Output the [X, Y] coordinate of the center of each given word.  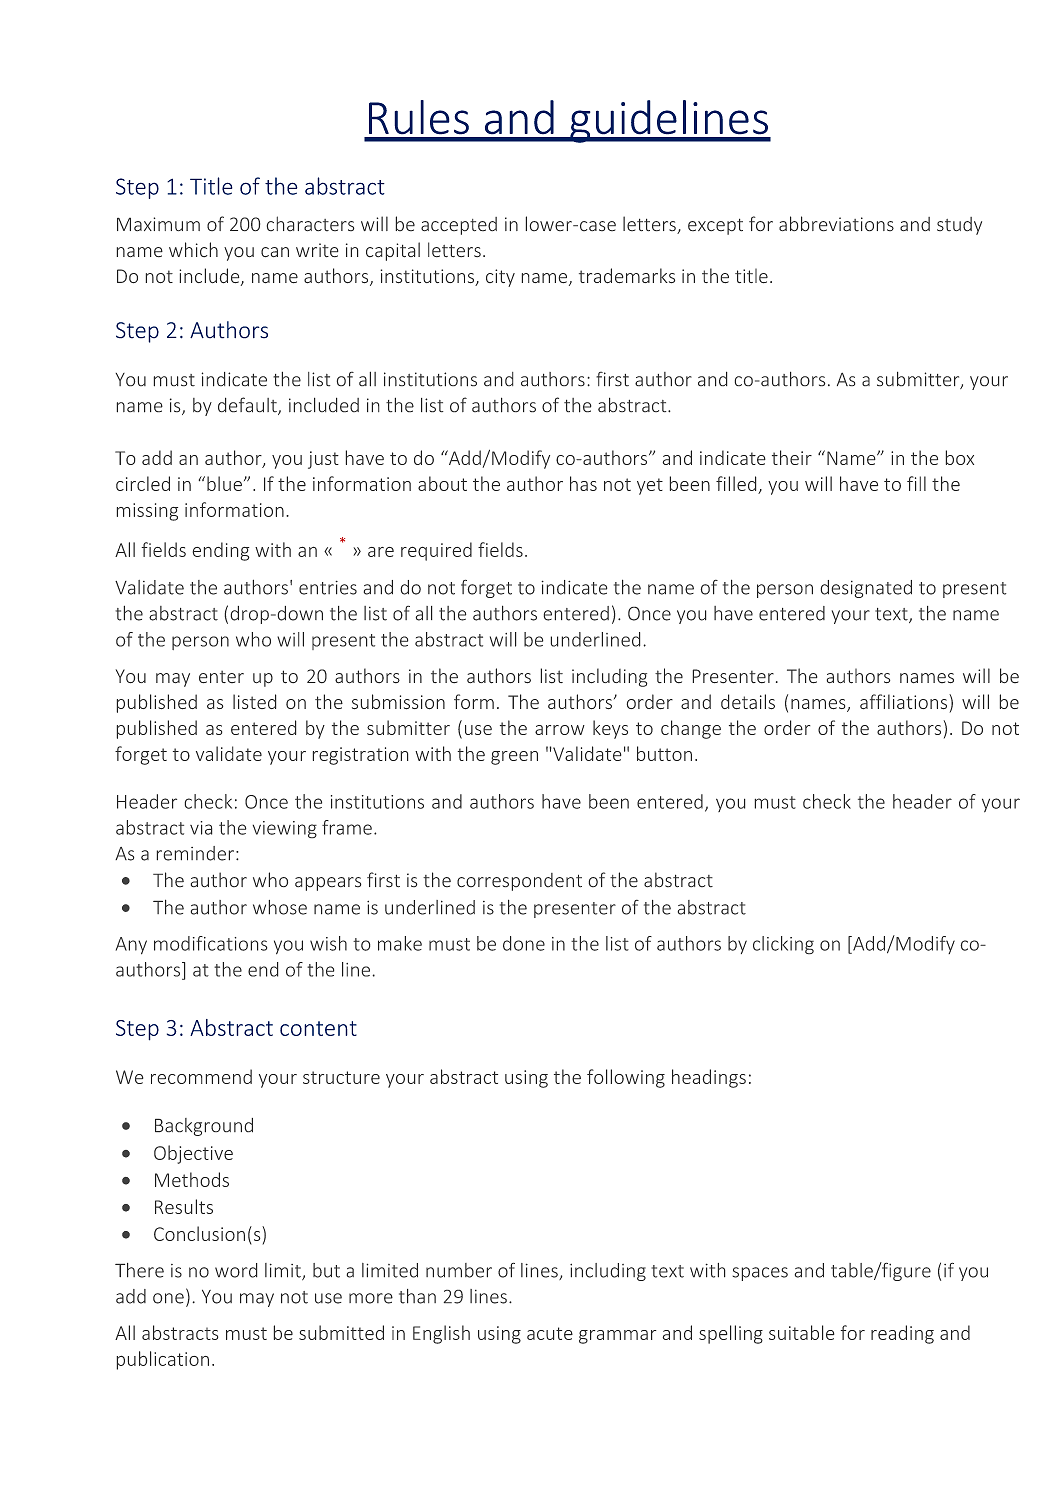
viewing [285, 829]
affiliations [905, 701]
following [626, 1078]
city [500, 278]
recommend [201, 1076]
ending [221, 551]
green [514, 758]
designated [866, 589]
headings [709, 1078]
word [236, 1270]
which [193, 249]
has [583, 483]
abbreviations [836, 223]
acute [550, 1333]
